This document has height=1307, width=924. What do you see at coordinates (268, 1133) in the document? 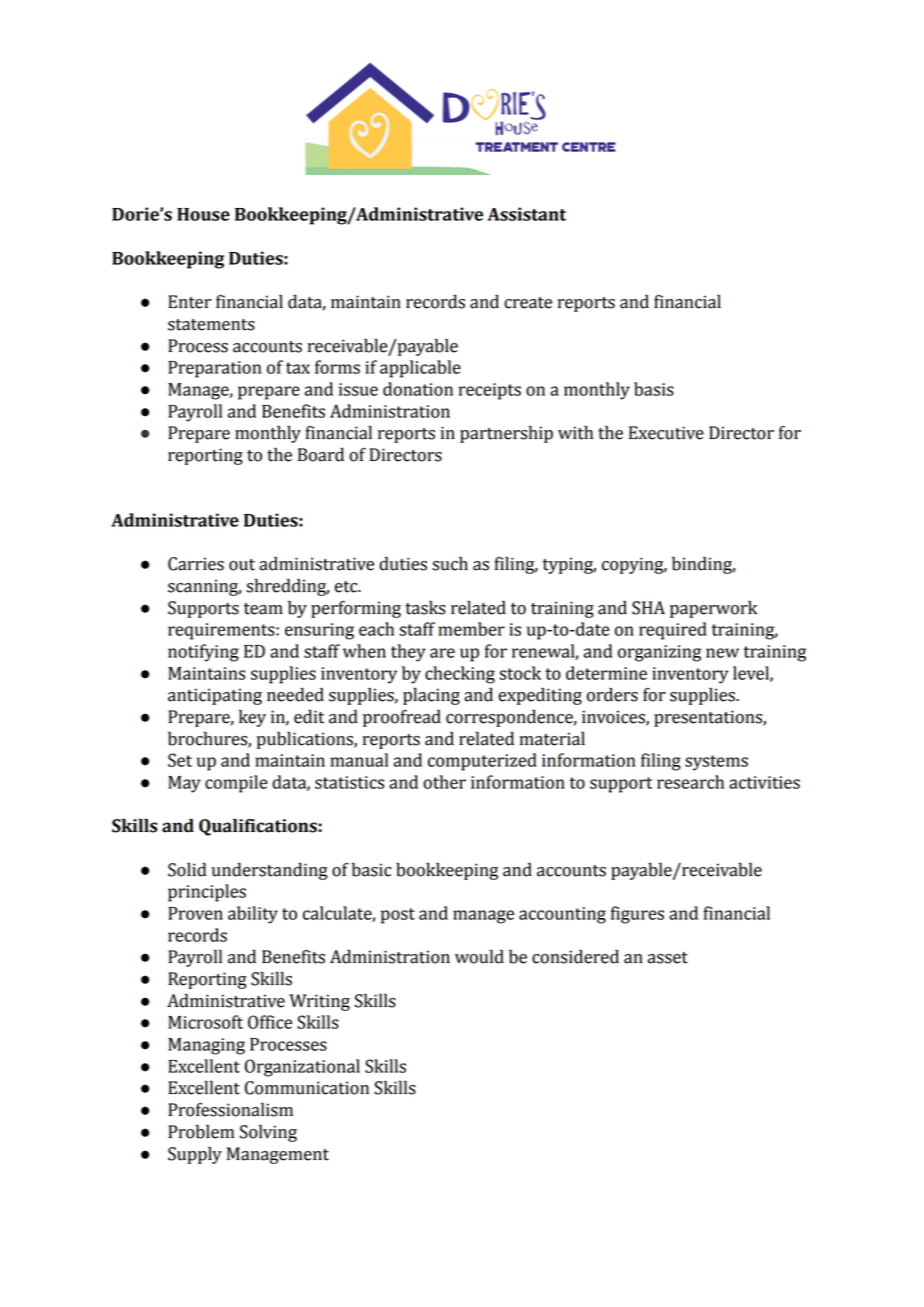
I see `Solving` at bounding box center [268, 1133].
